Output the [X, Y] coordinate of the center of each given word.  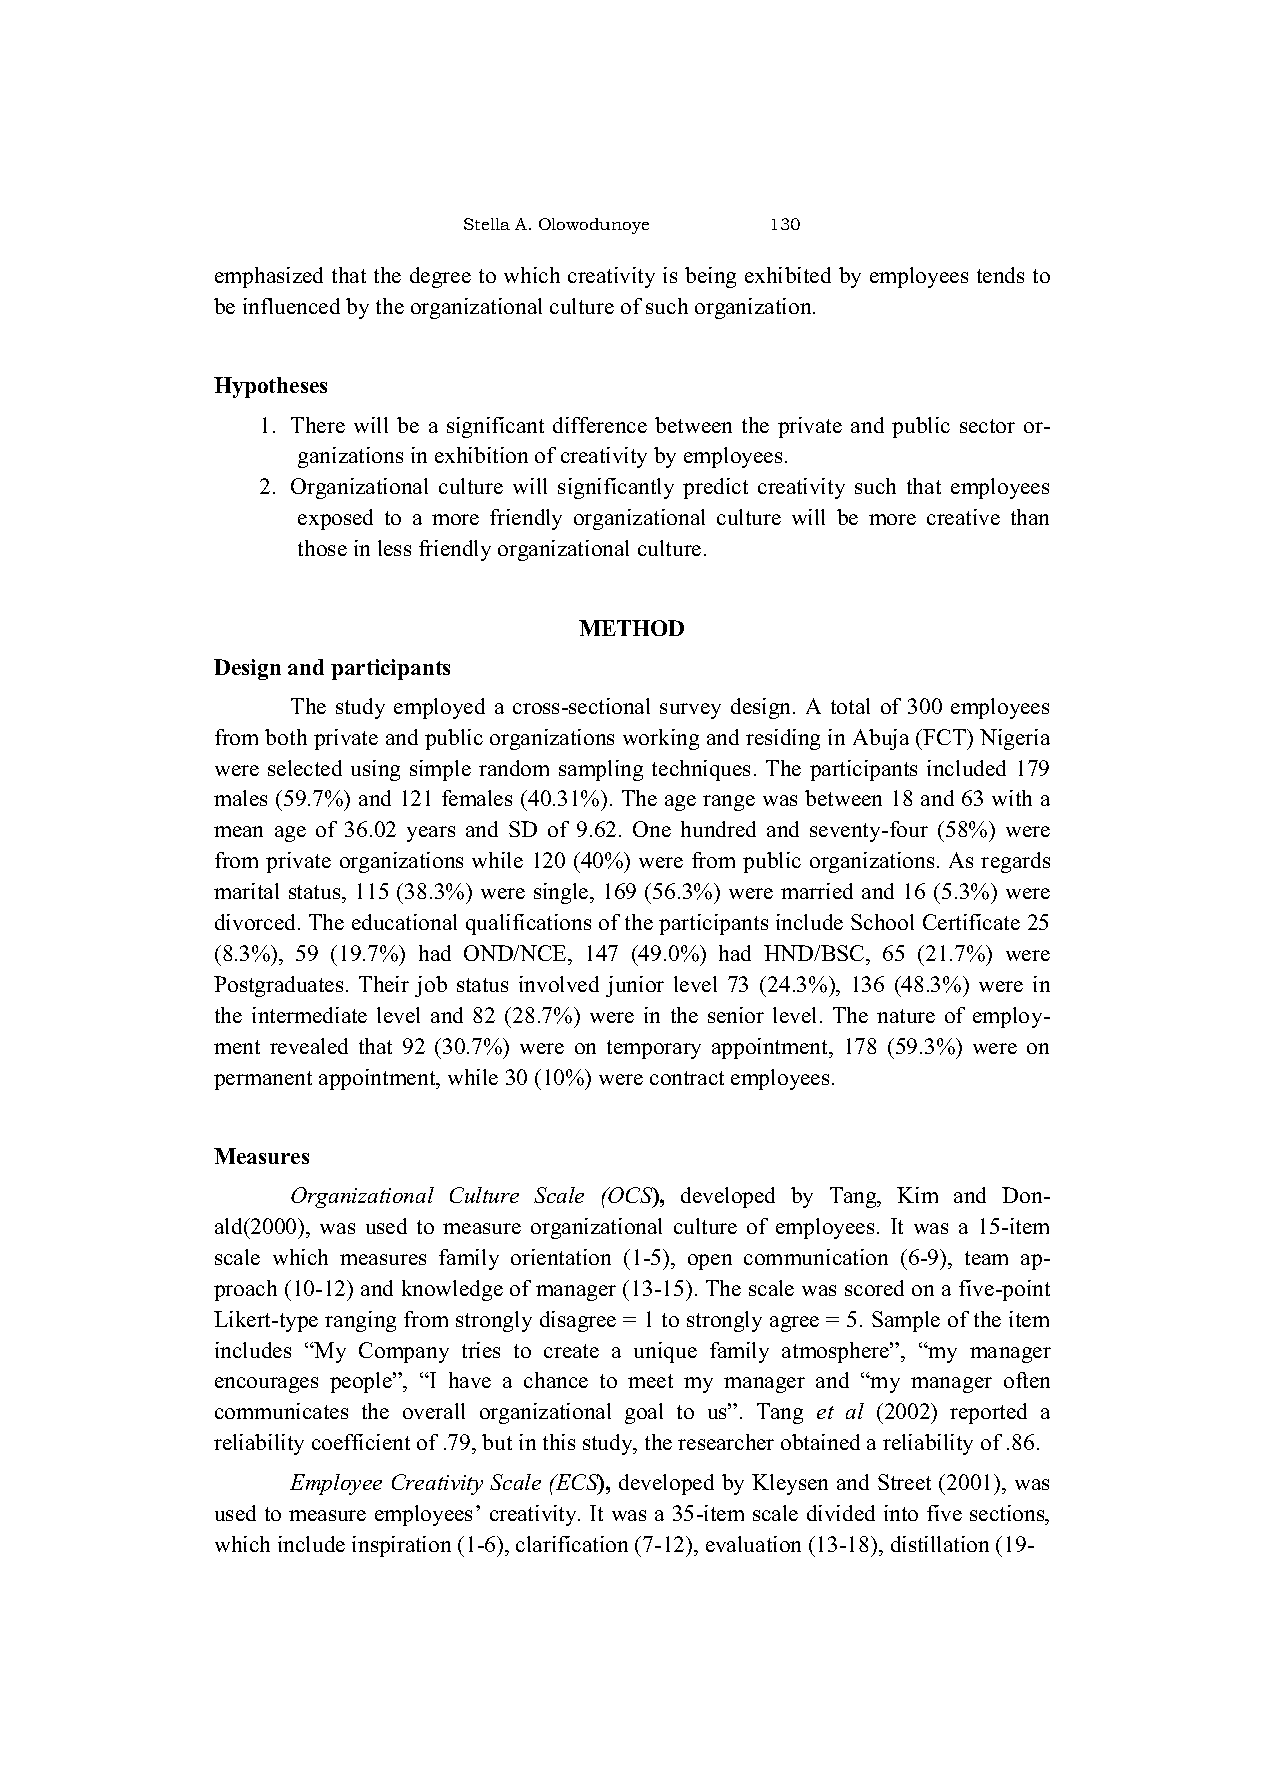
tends [1000, 275]
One [652, 829]
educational [404, 922]
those [322, 548]
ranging [360, 1321]
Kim [917, 1195]
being [710, 277]
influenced [291, 306]
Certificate [971, 922]
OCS [631, 1196]
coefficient [361, 1442]
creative [963, 517]
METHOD [631, 628]
